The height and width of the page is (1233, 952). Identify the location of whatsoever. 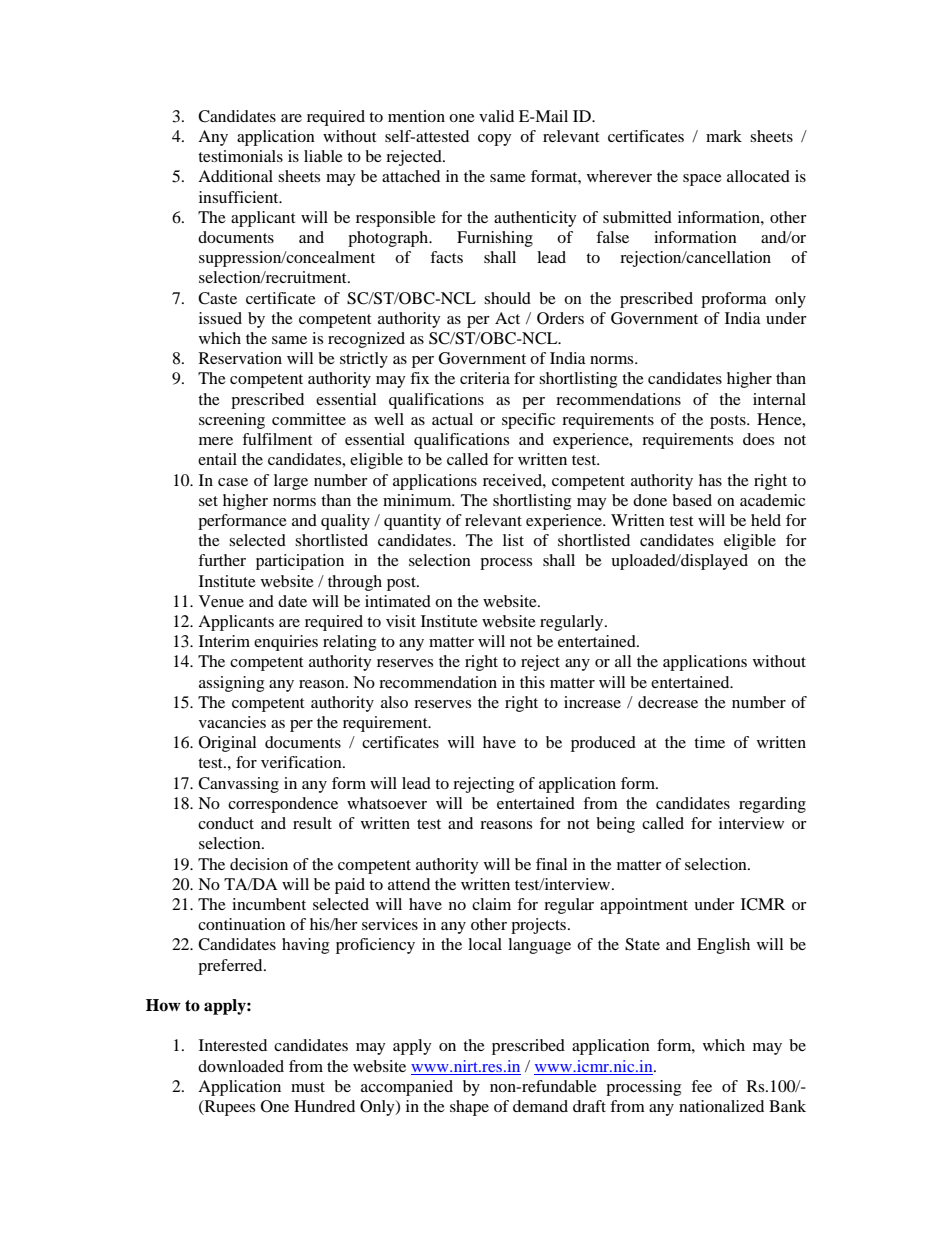
(387, 803).
